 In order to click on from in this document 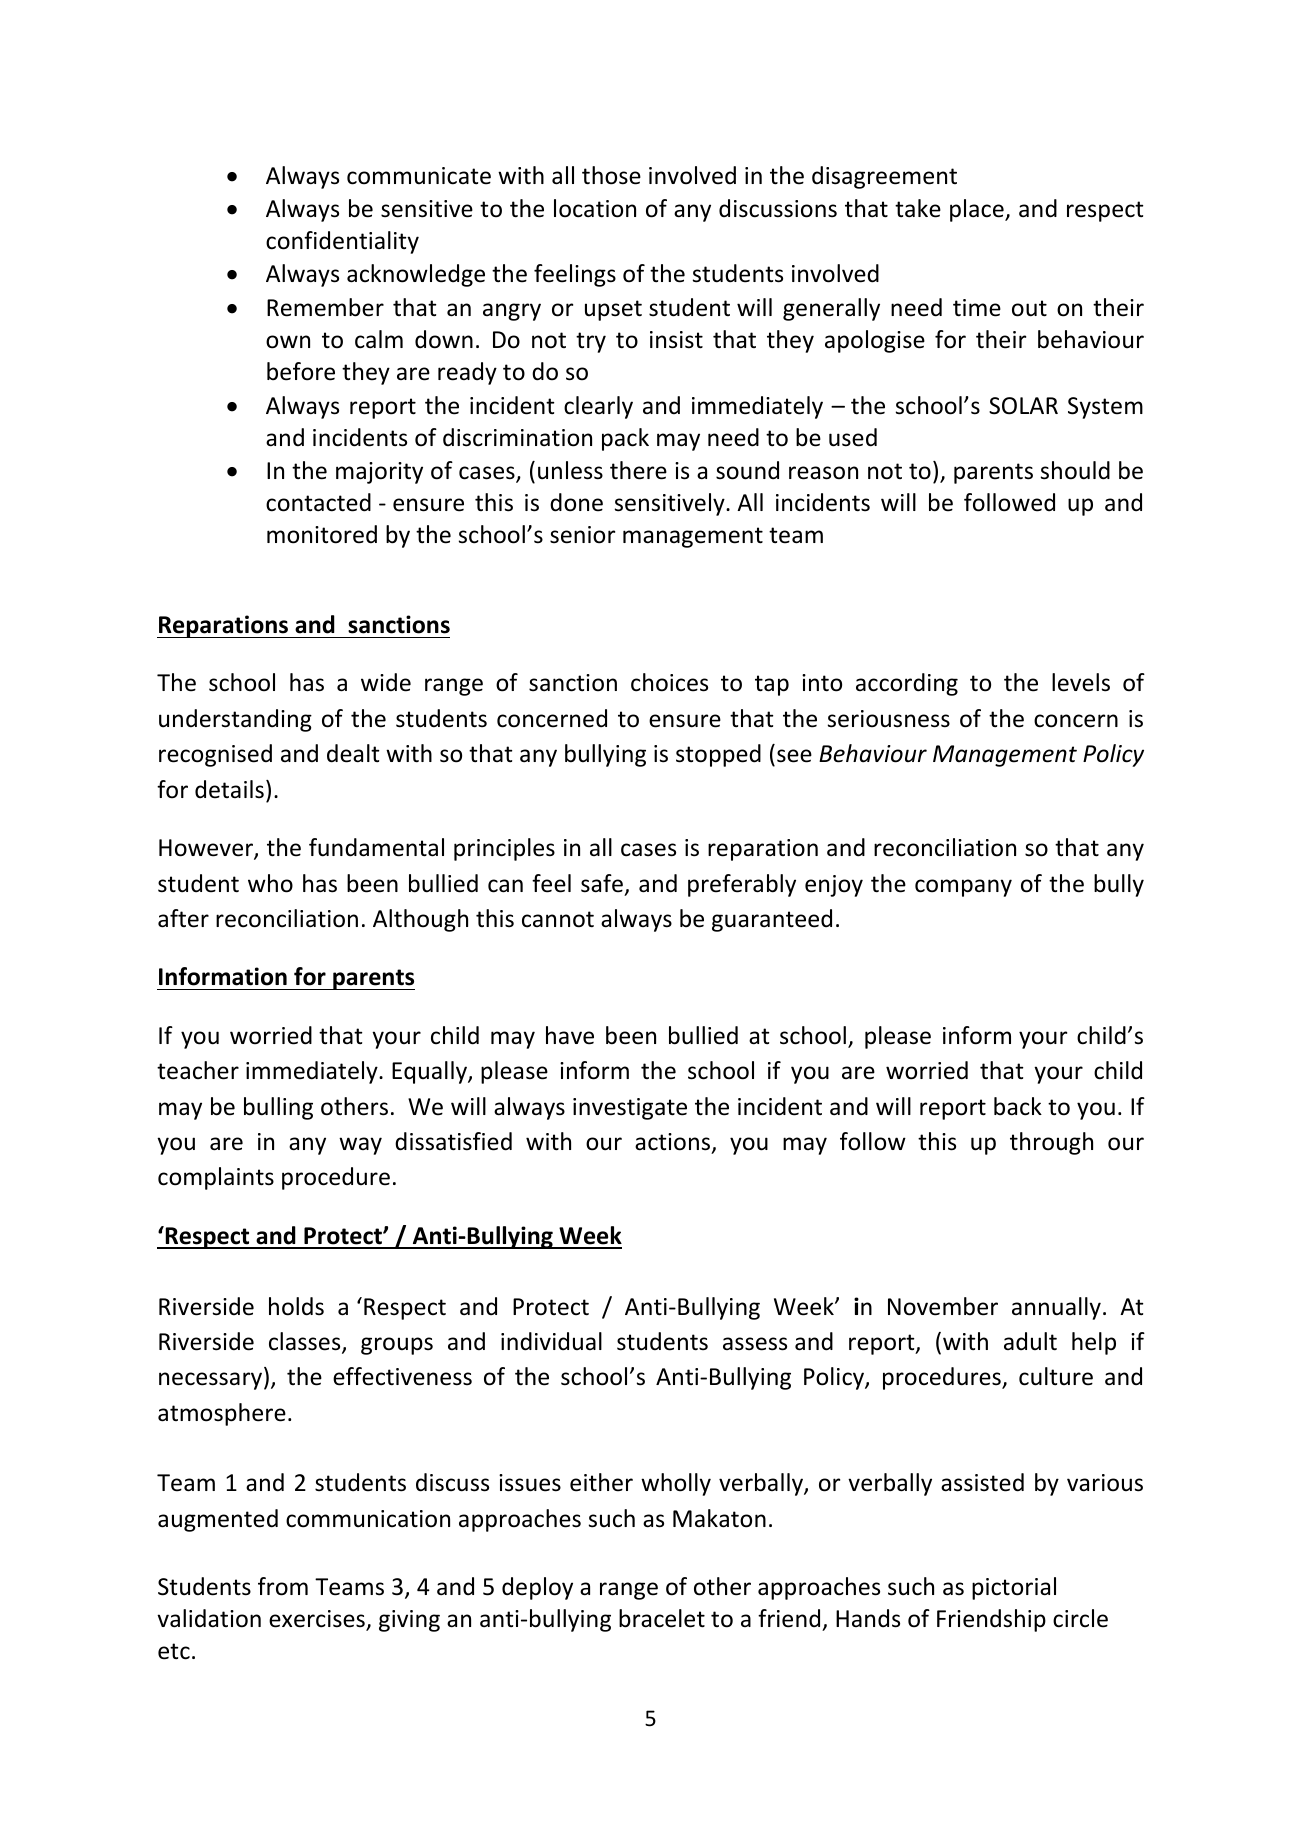, I will do `click(283, 1586)`.
